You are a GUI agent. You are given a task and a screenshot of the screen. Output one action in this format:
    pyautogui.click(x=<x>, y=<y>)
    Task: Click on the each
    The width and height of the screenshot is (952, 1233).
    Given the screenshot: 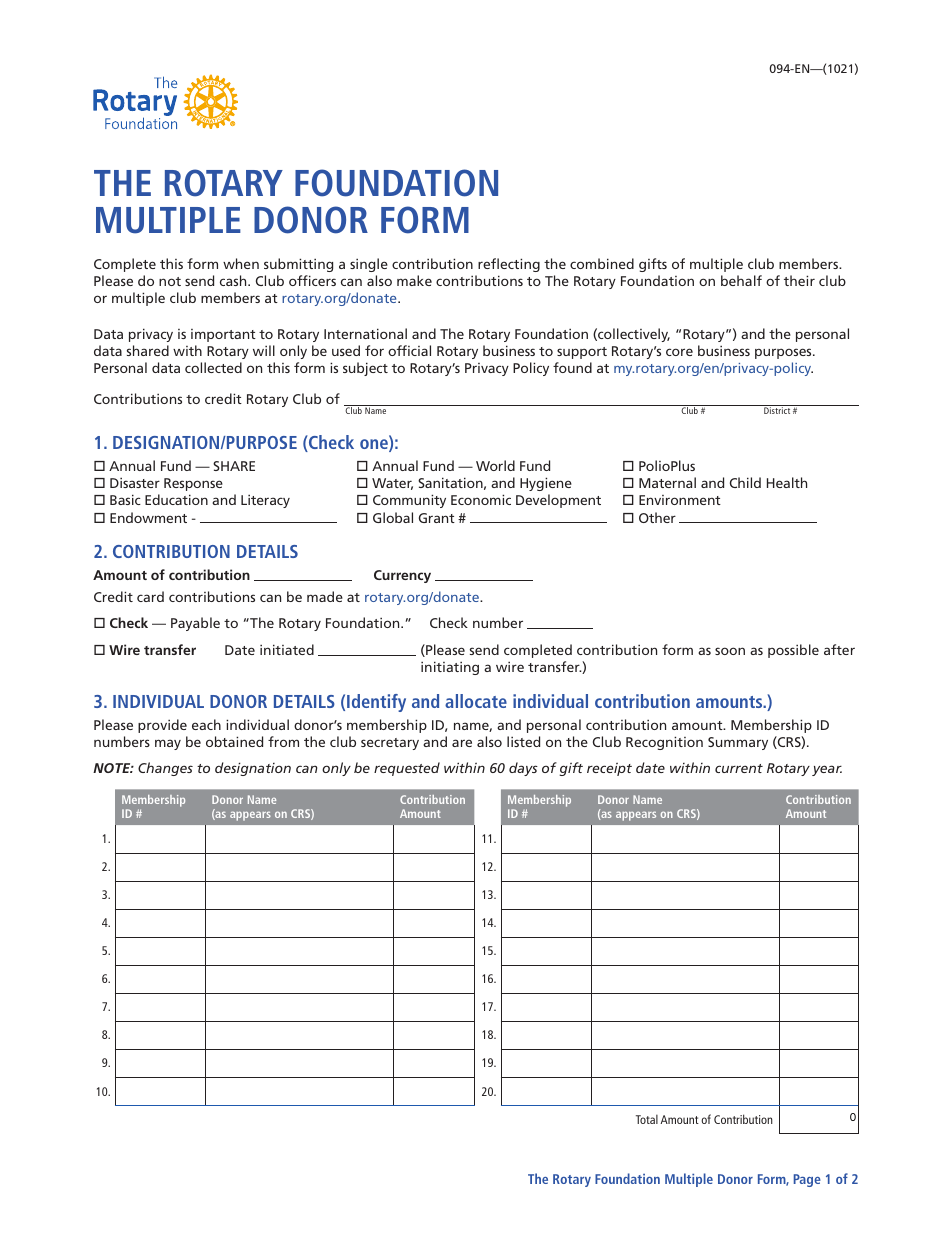 What is the action you would take?
    pyautogui.click(x=206, y=724)
